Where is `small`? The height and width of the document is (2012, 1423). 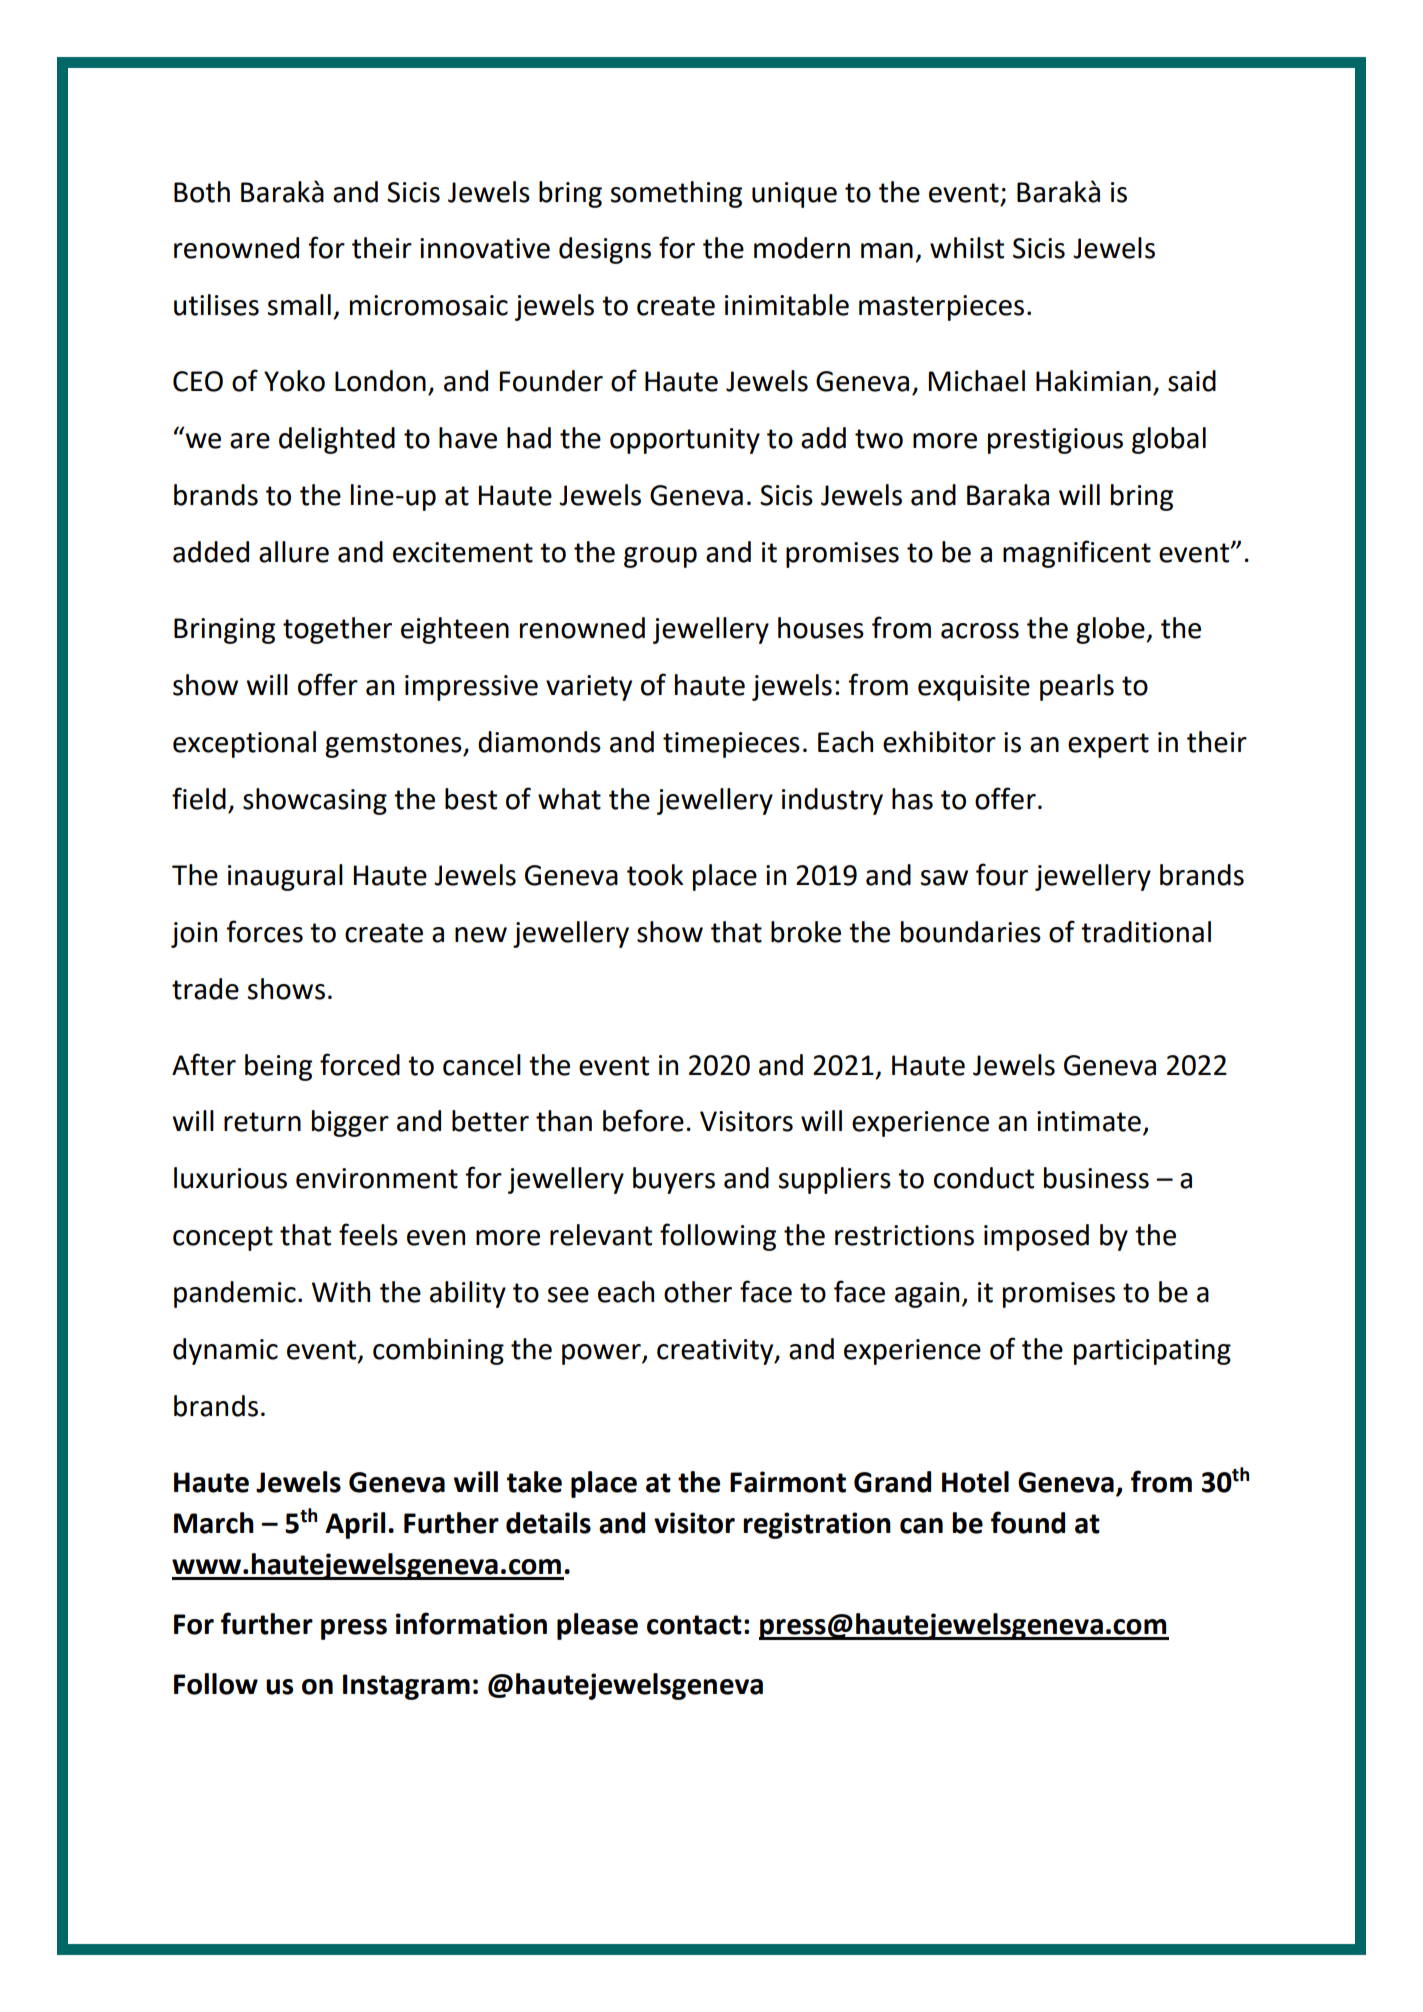
small is located at coordinates (299, 305).
